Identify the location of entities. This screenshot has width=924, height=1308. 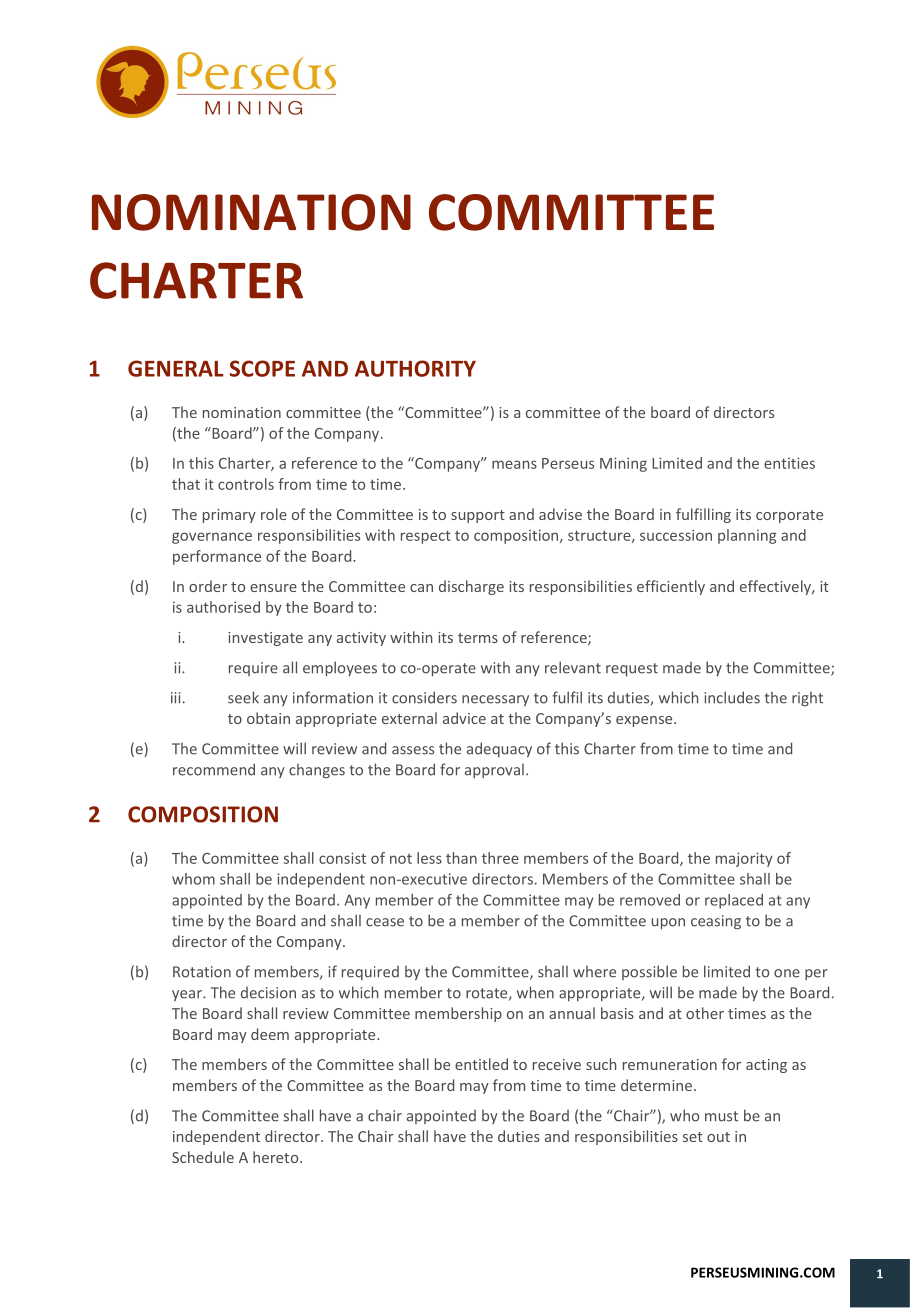
(789, 463).
